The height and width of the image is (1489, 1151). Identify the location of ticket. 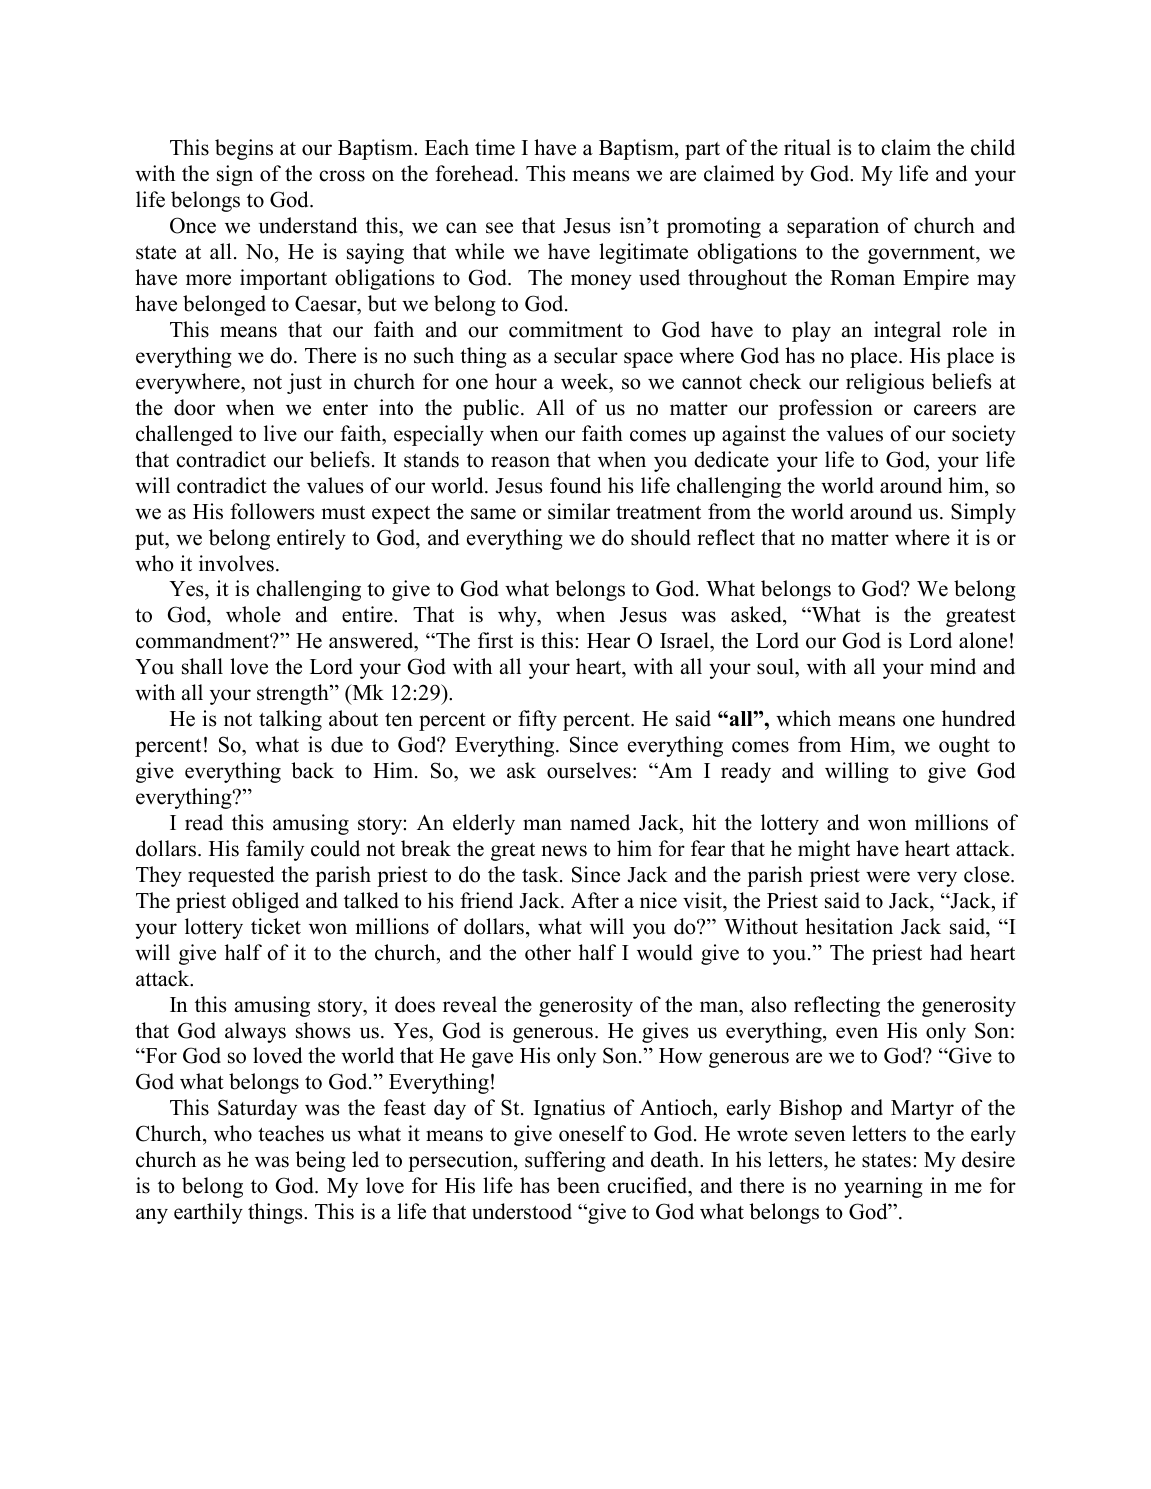
(276, 926).
